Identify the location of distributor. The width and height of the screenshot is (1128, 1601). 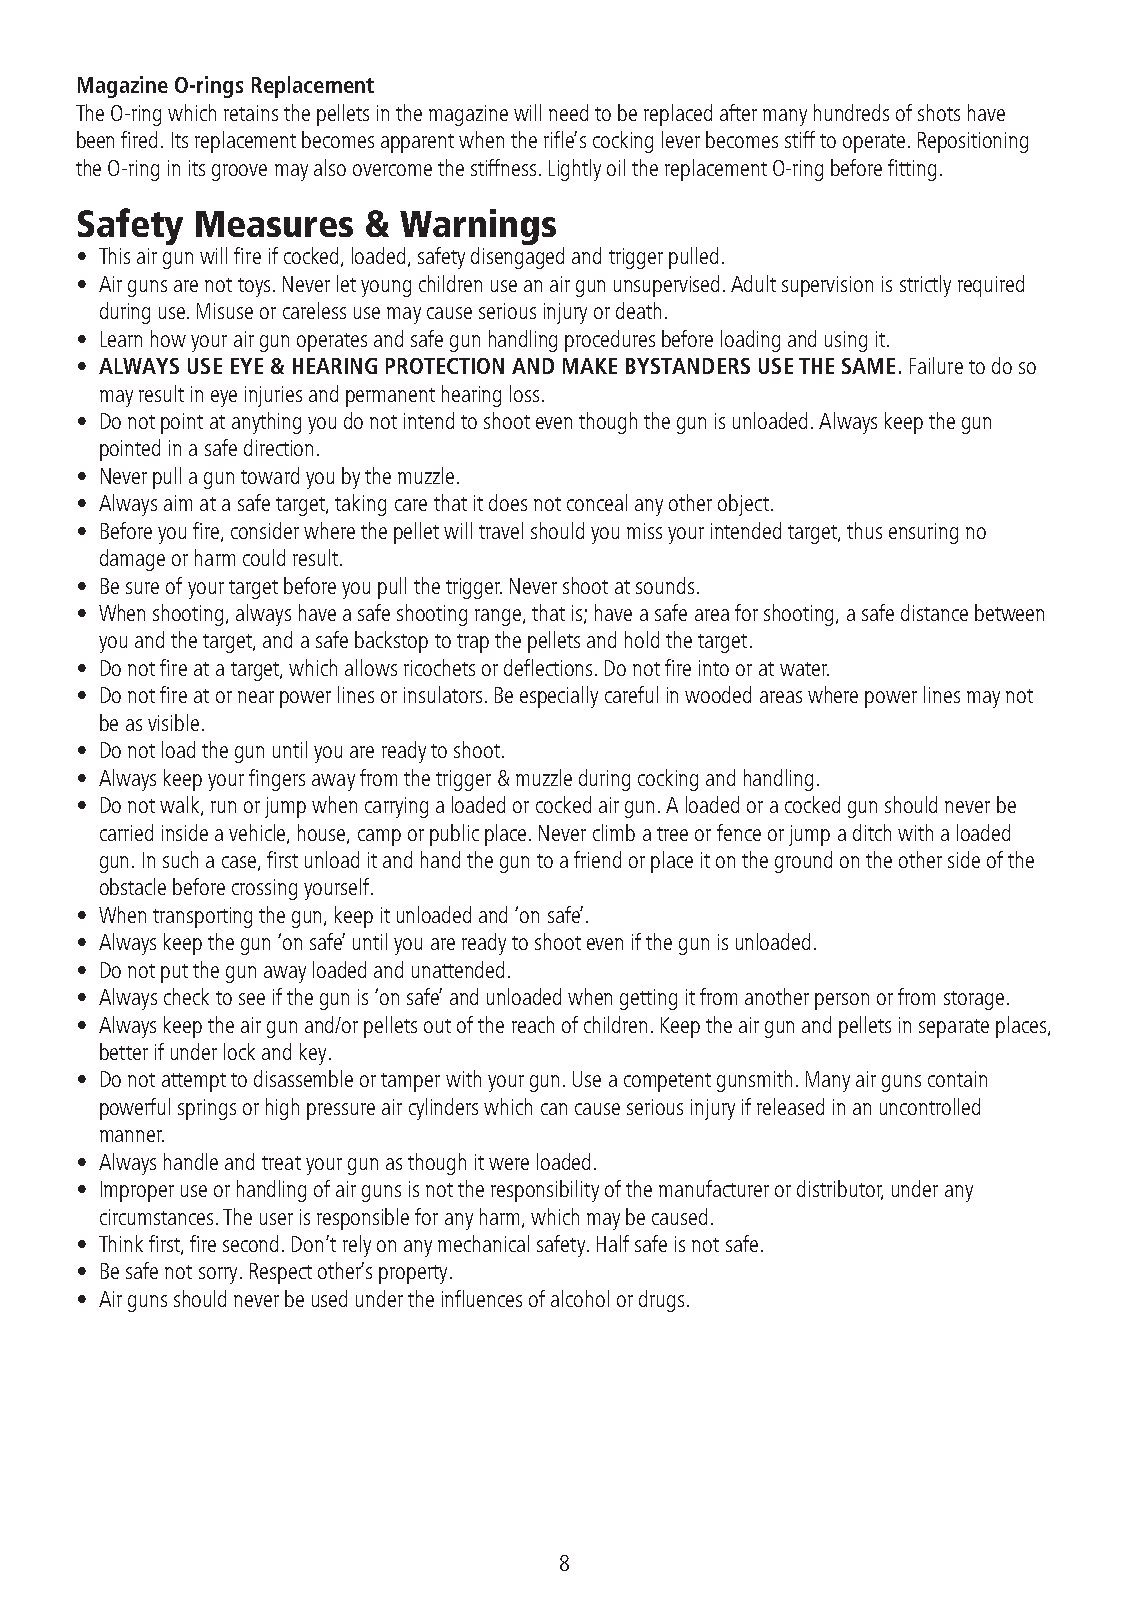
(840, 1190).
